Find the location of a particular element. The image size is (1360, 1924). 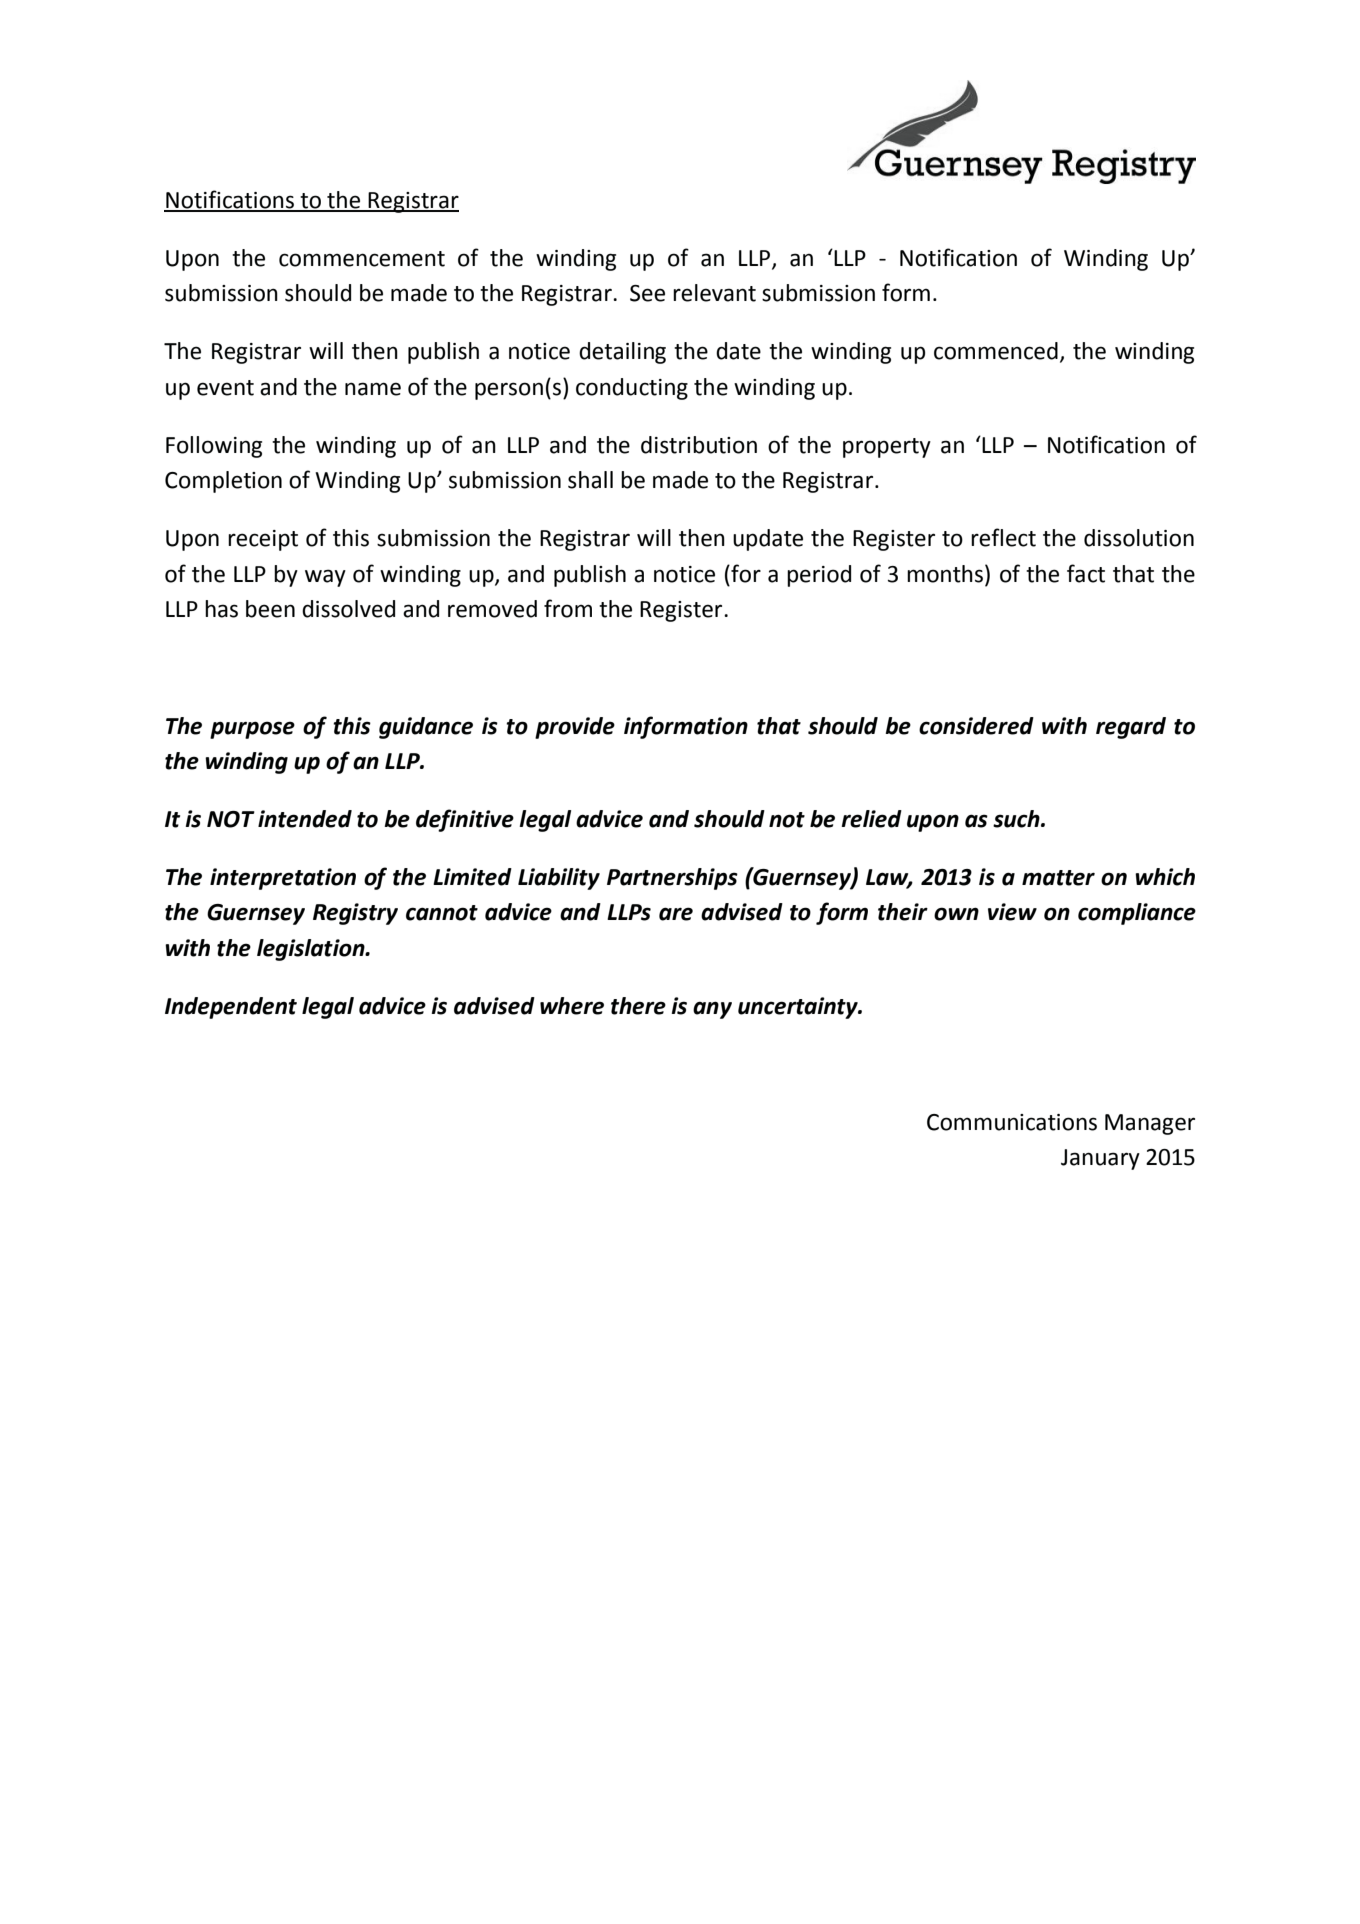

reflect is located at coordinates (1003, 537).
